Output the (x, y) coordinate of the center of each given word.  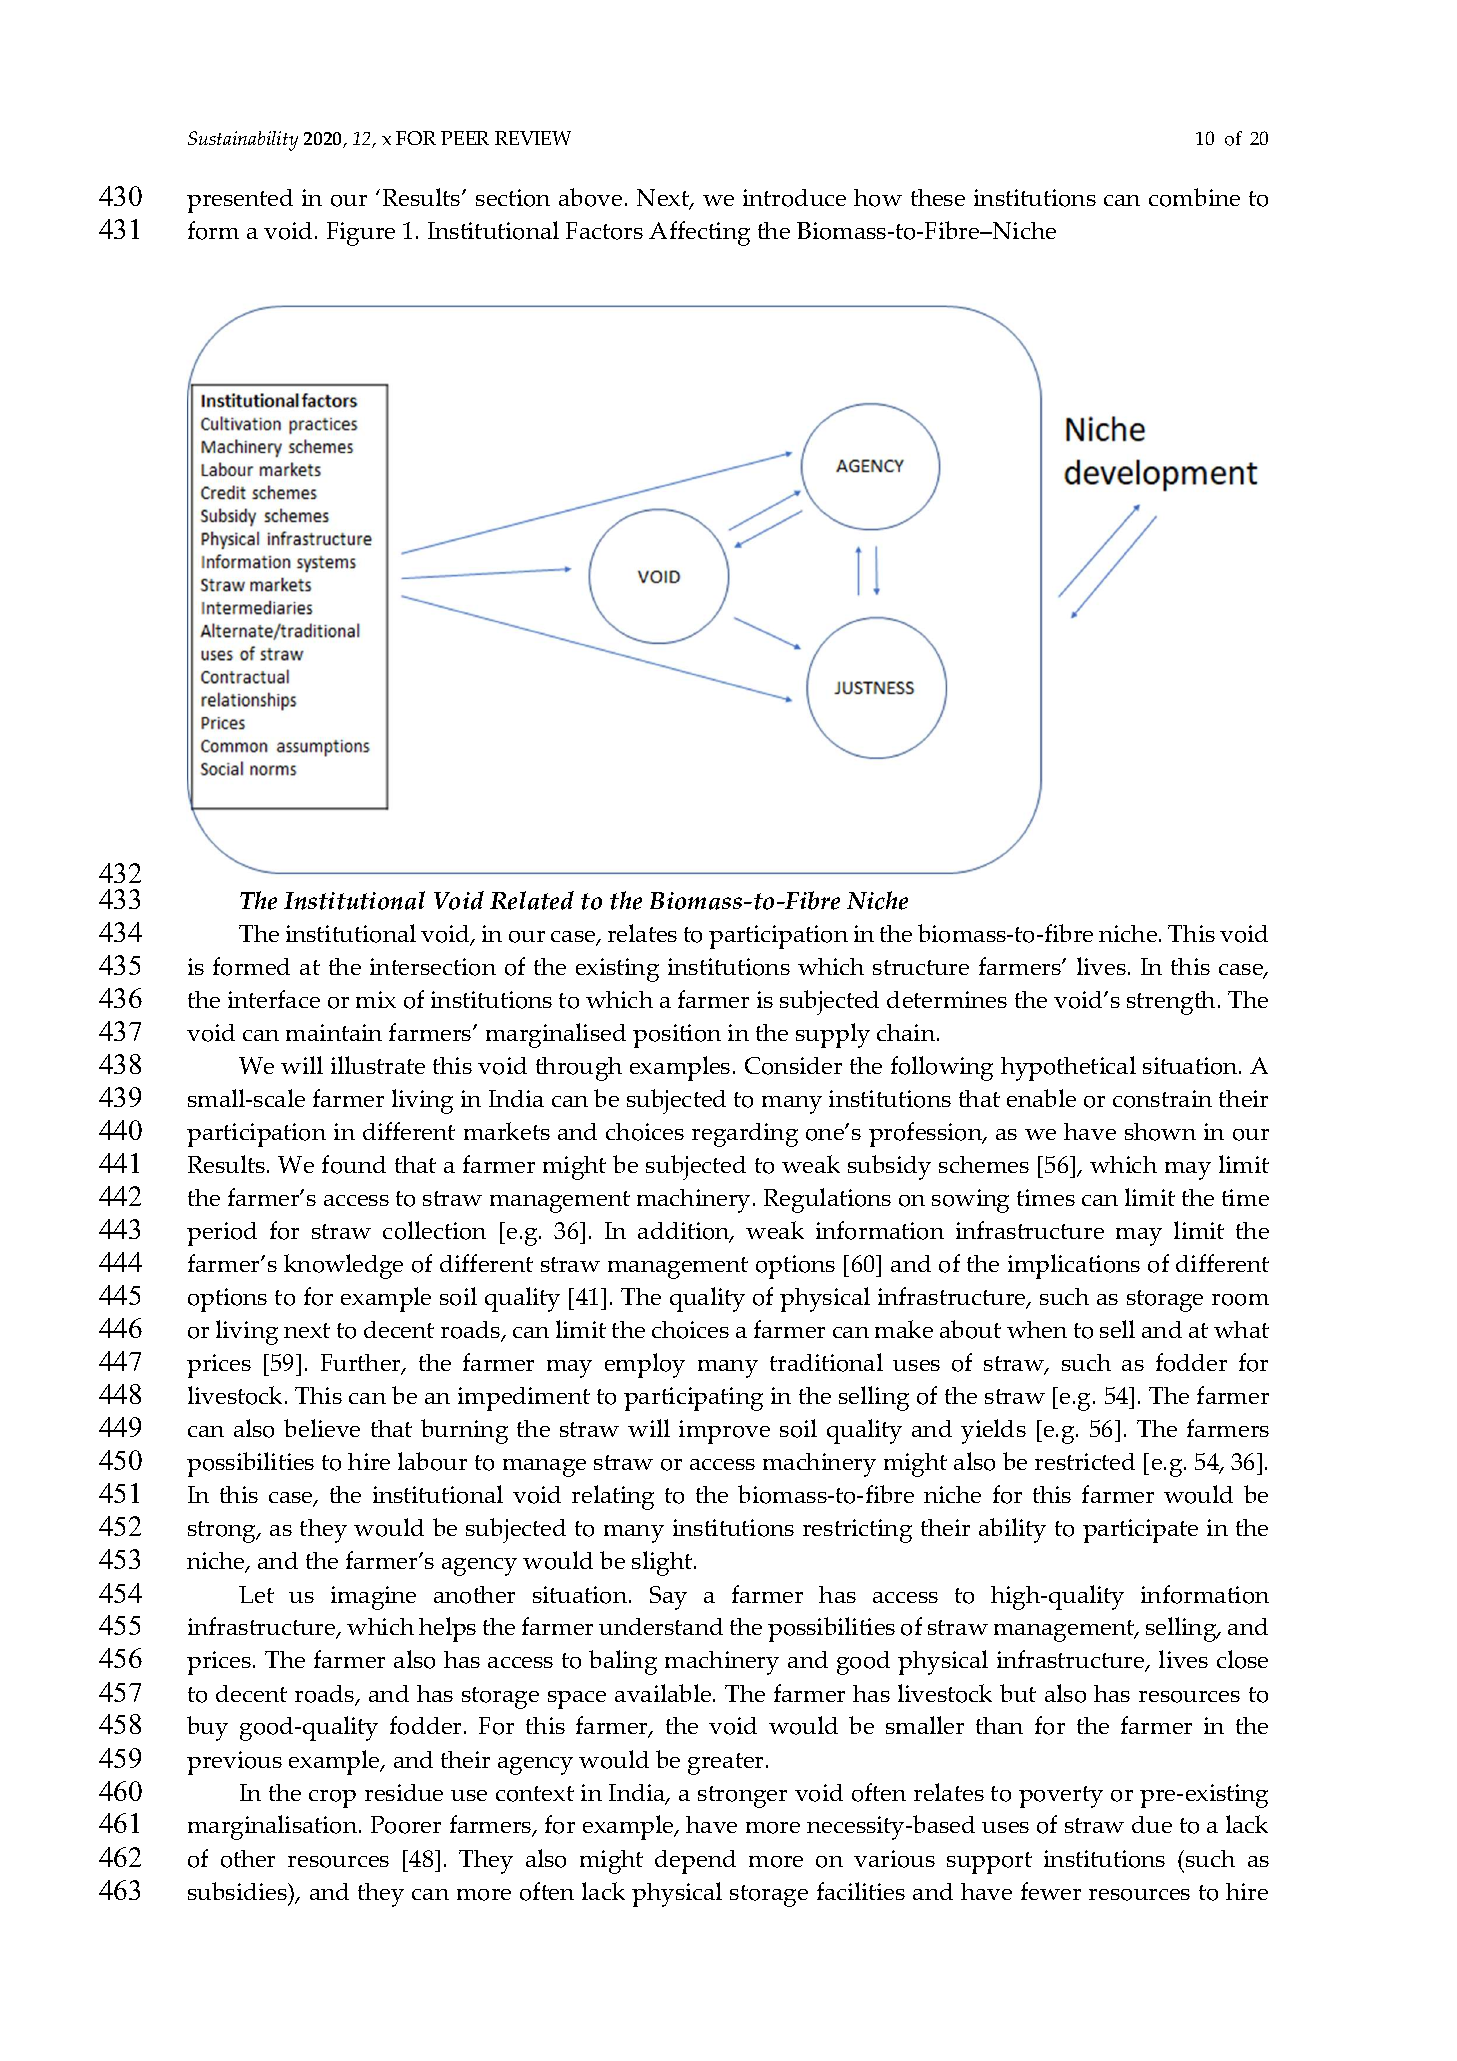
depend (695, 1862)
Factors (604, 231)
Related (532, 900)
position (677, 1036)
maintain (334, 1032)
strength (1171, 1003)
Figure (361, 234)
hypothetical (1068, 1068)
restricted (1085, 1461)
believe (322, 1428)
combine (1194, 197)
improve (724, 1432)
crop (332, 1799)
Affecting (699, 233)
